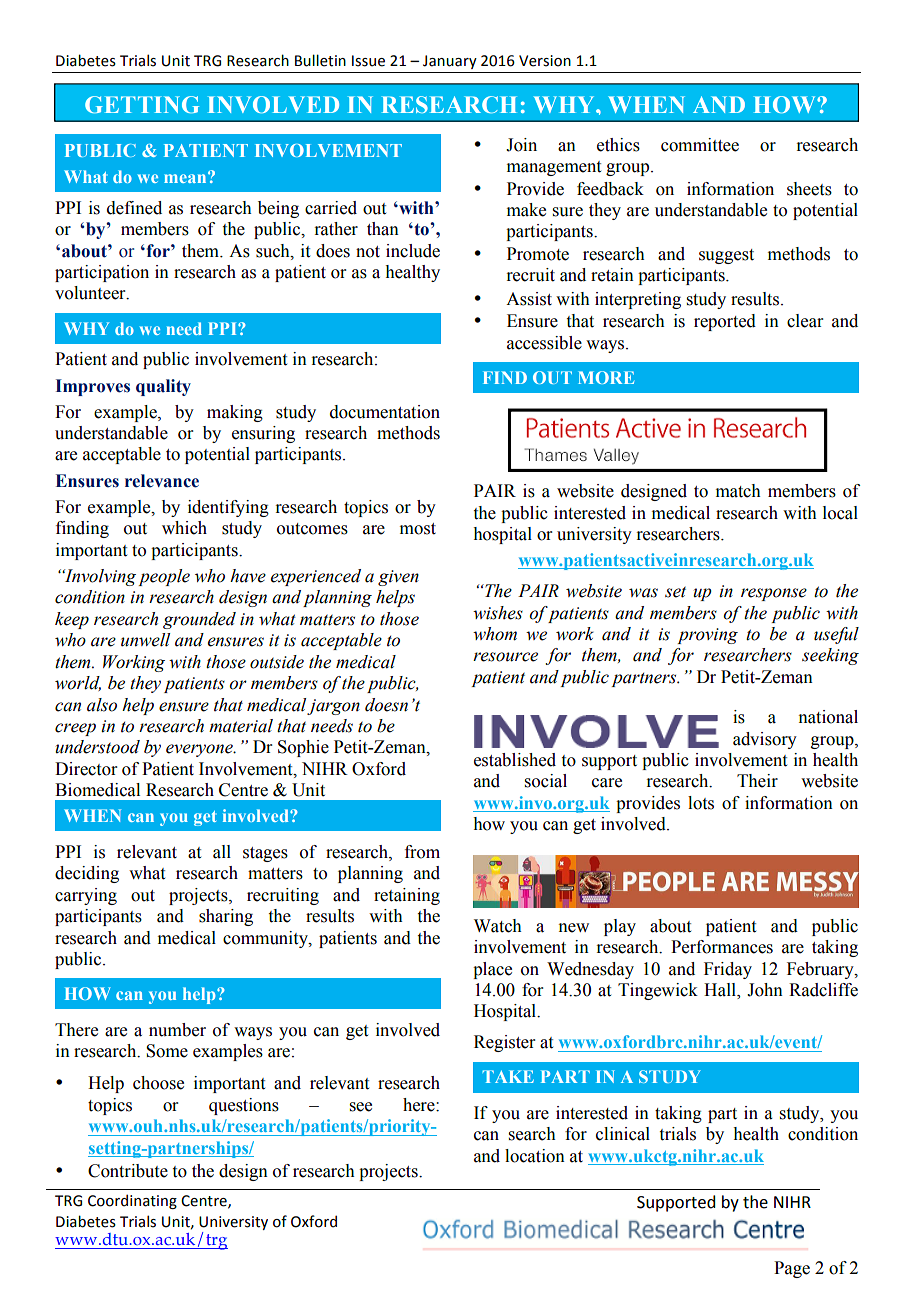 This page has width=924, height=1308. I want to click on deciding, so click(87, 874).
